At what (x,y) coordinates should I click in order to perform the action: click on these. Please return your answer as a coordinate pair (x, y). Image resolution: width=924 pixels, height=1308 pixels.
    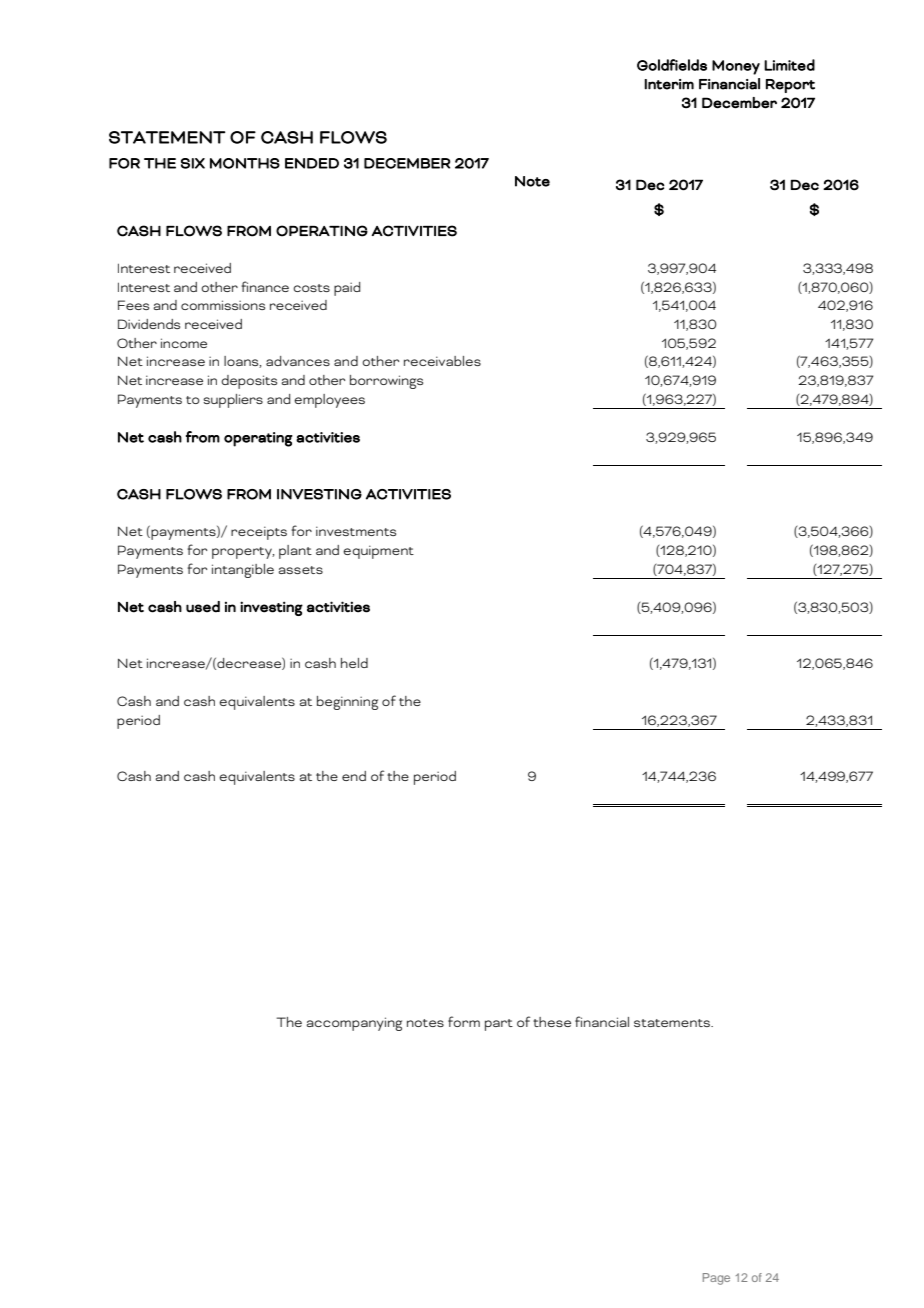
    Looking at the image, I should click on (552, 1022).
